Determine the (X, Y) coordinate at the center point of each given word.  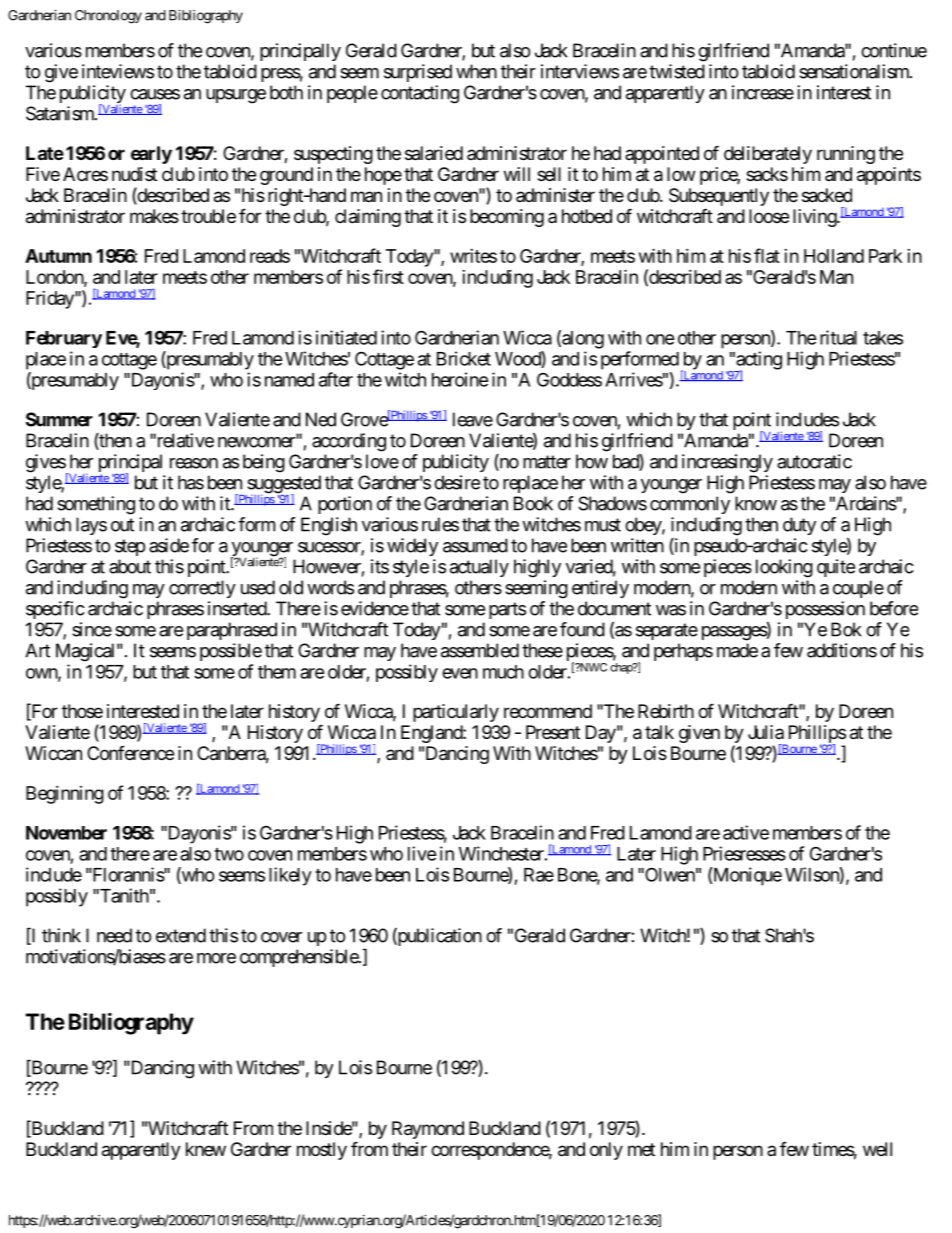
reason (194, 463)
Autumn (58, 256)
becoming (507, 218)
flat (767, 255)
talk (659, 732)
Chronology (108, 17)
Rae (539, 875)
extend (181, 935)
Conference (130, 753)
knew (206, 1149)
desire (457, 482)
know (756, 503)
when (476, 71)
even (460, 673)
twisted (677, 71)
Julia (766, 732)
